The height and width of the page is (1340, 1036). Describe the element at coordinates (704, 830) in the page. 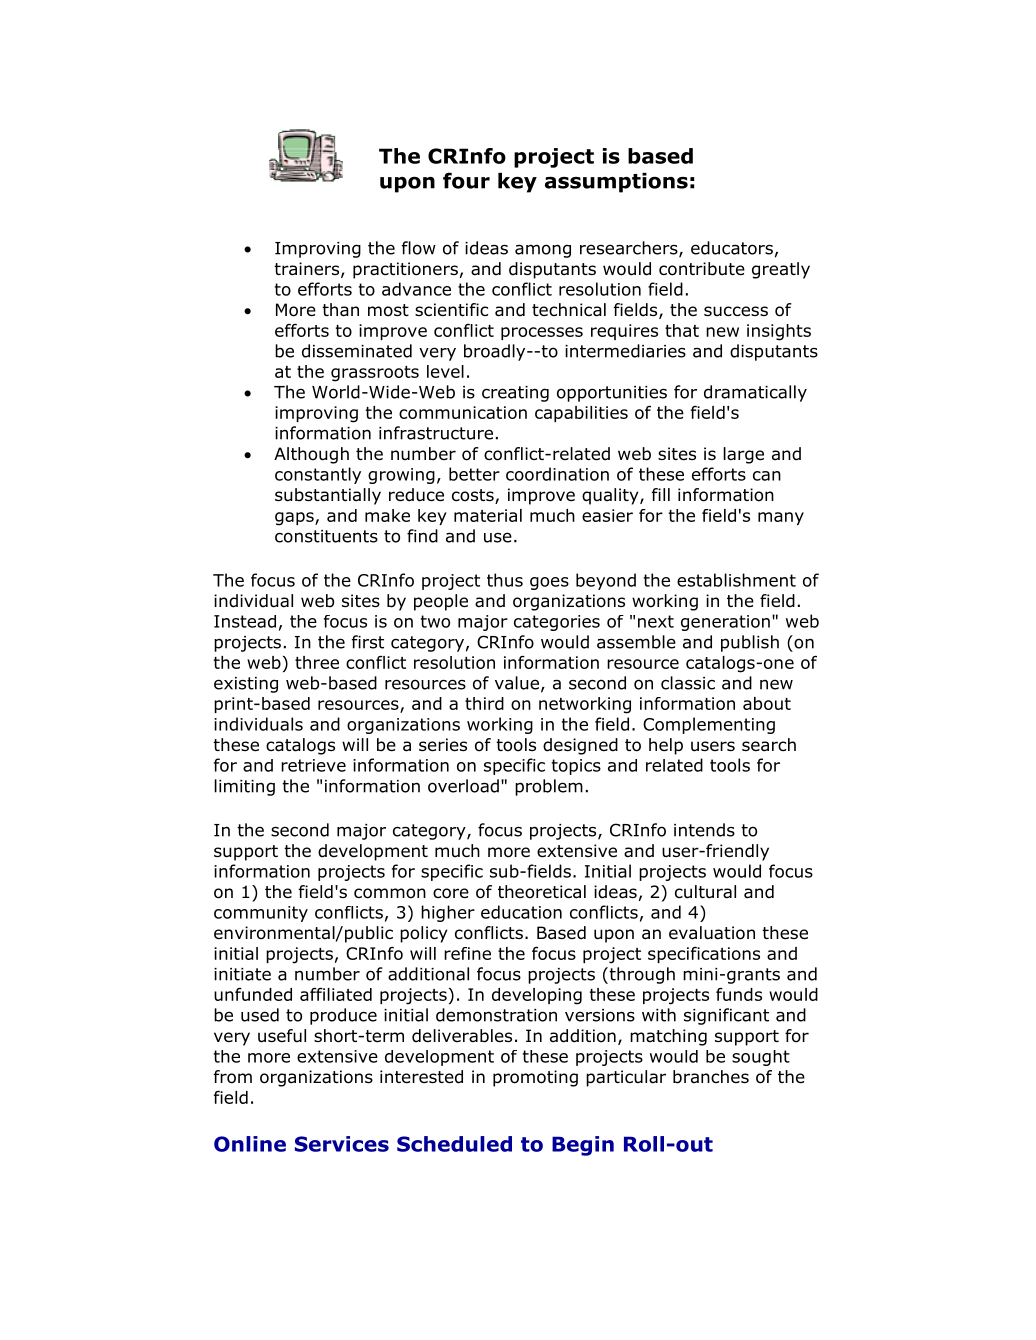

I see `intends` at that location.
